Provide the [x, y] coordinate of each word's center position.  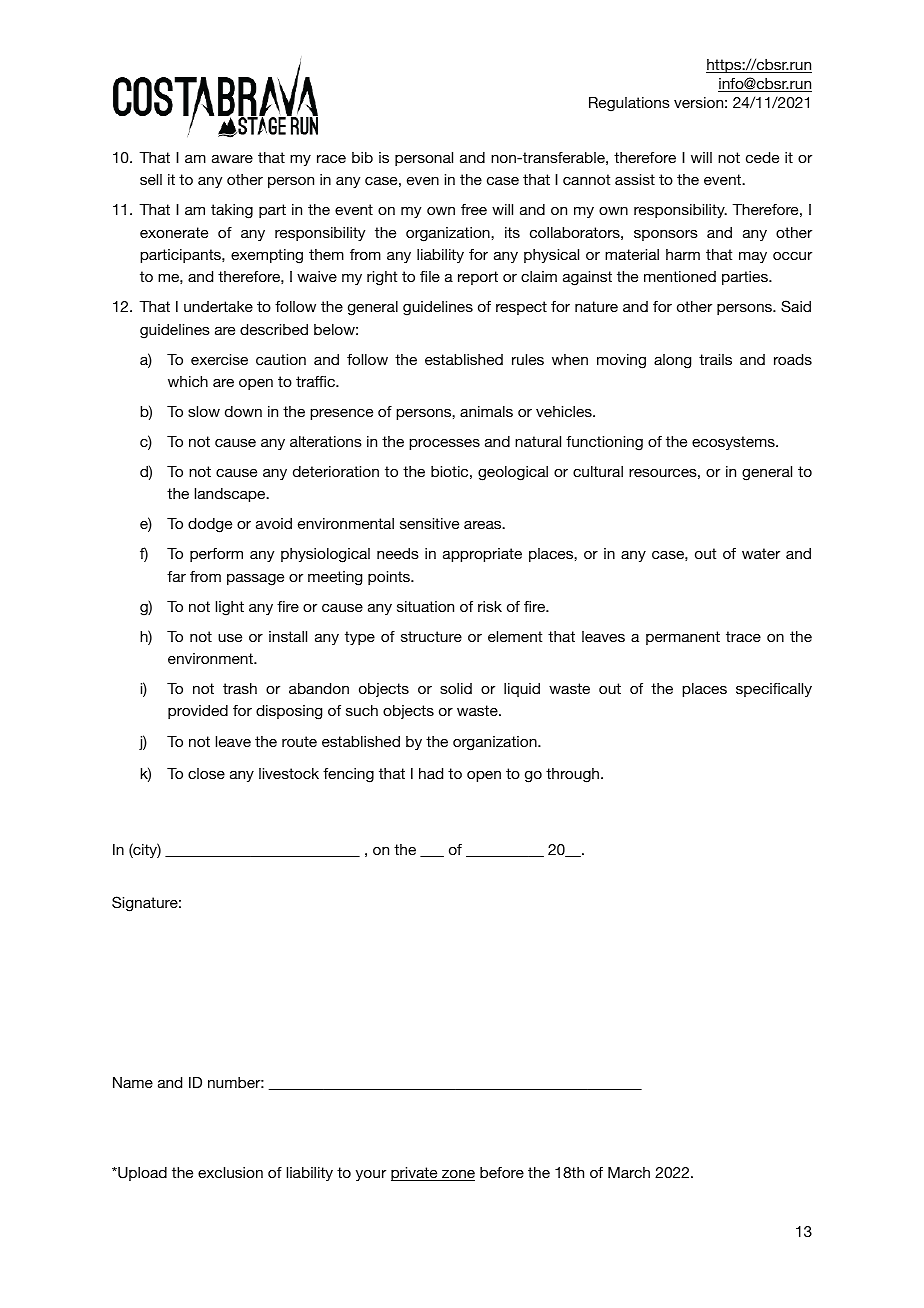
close [206, 773]
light [230, 608]
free [474, 209]
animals [486, 411]
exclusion [230, 1172]
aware [232, 158]
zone [457, 1175]
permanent [683, 638]
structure [431, 636]
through [574, 775]
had [431, 773]
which [188, 381]
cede [762, 157]
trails [715, 359]
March [629, 1172]
